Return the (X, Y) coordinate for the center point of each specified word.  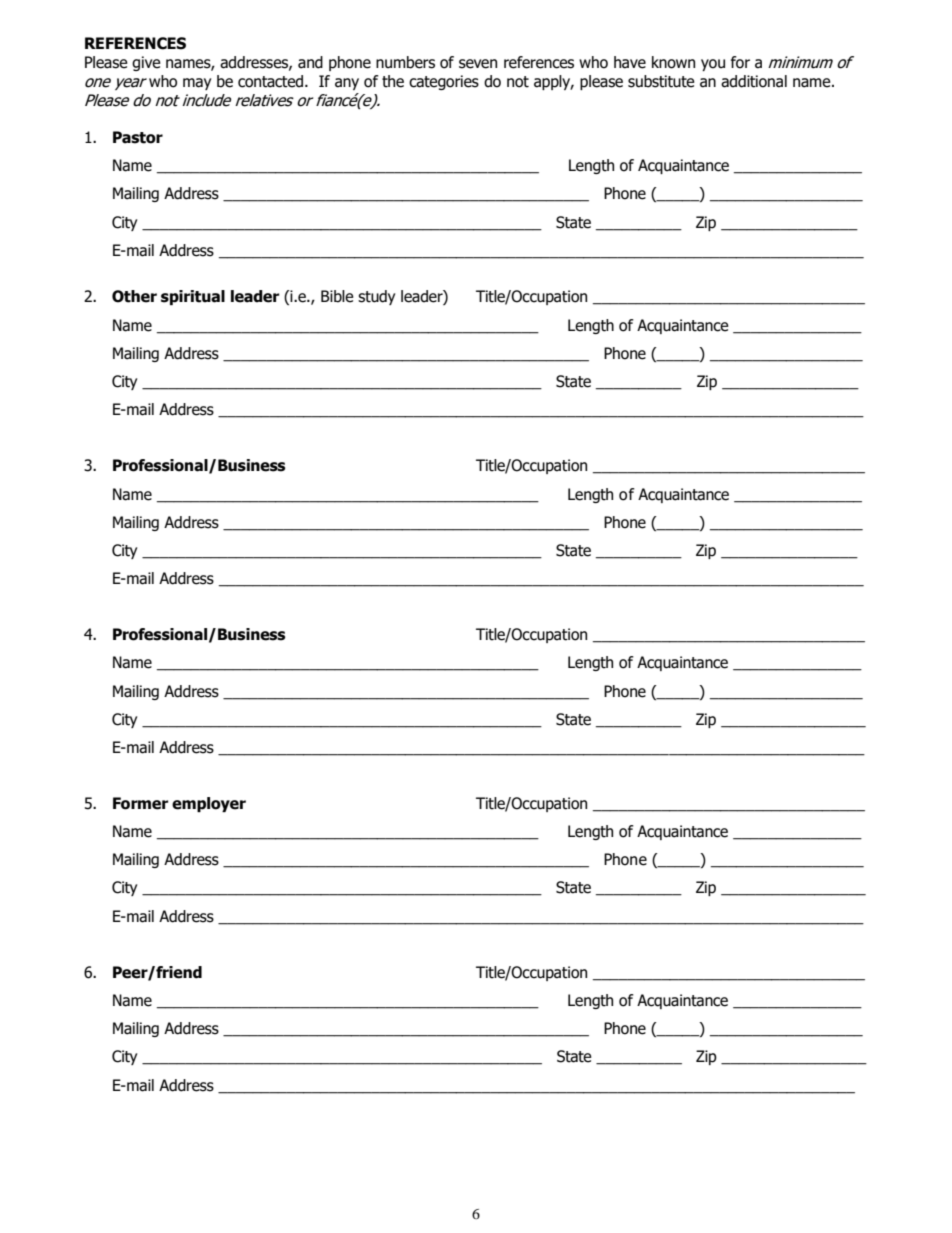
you (713, 65)
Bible (337, 296)
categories (444, 82)
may (197, 84)
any (347, 84)
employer (209, 804)
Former (141, 803)
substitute (661, 81)
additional (754, 81)
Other (134, 296)
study (376, 297)
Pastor (138, 137)
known (673, 62)
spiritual (193, 297)
